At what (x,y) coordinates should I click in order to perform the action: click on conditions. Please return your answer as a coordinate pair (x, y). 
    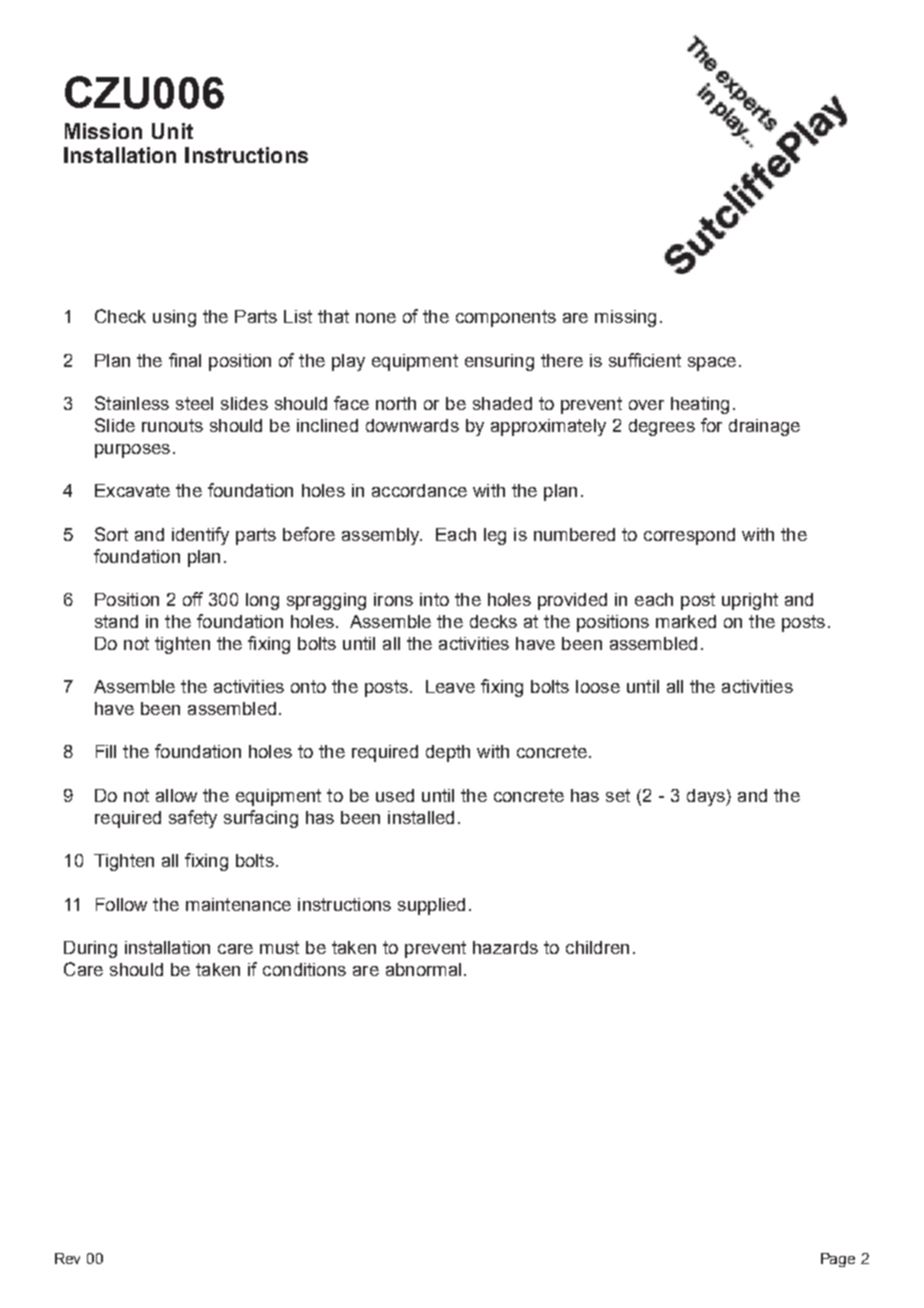
    Looking at the image, I should click on (304, 969).
